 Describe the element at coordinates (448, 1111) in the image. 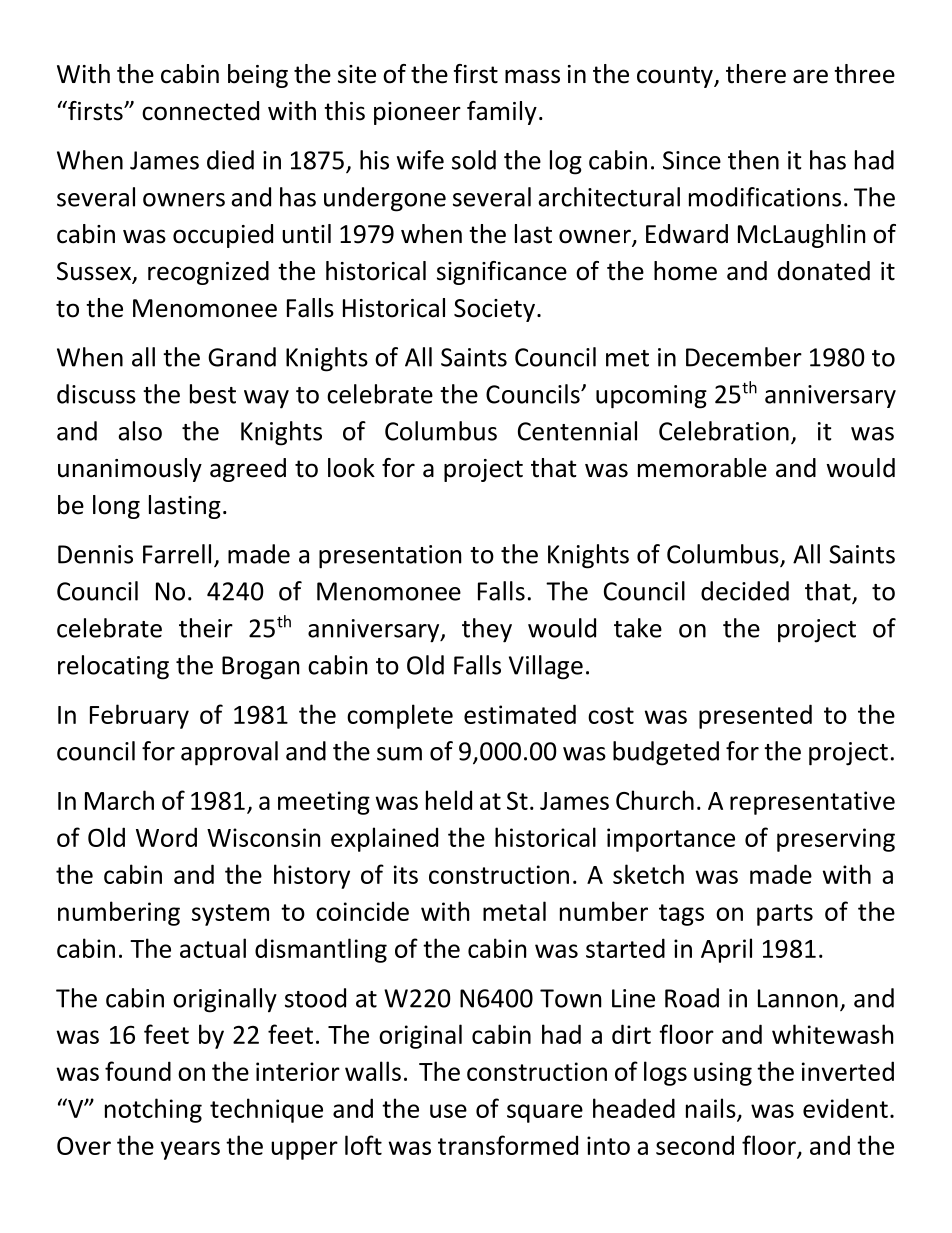

I see `use` at that location.
